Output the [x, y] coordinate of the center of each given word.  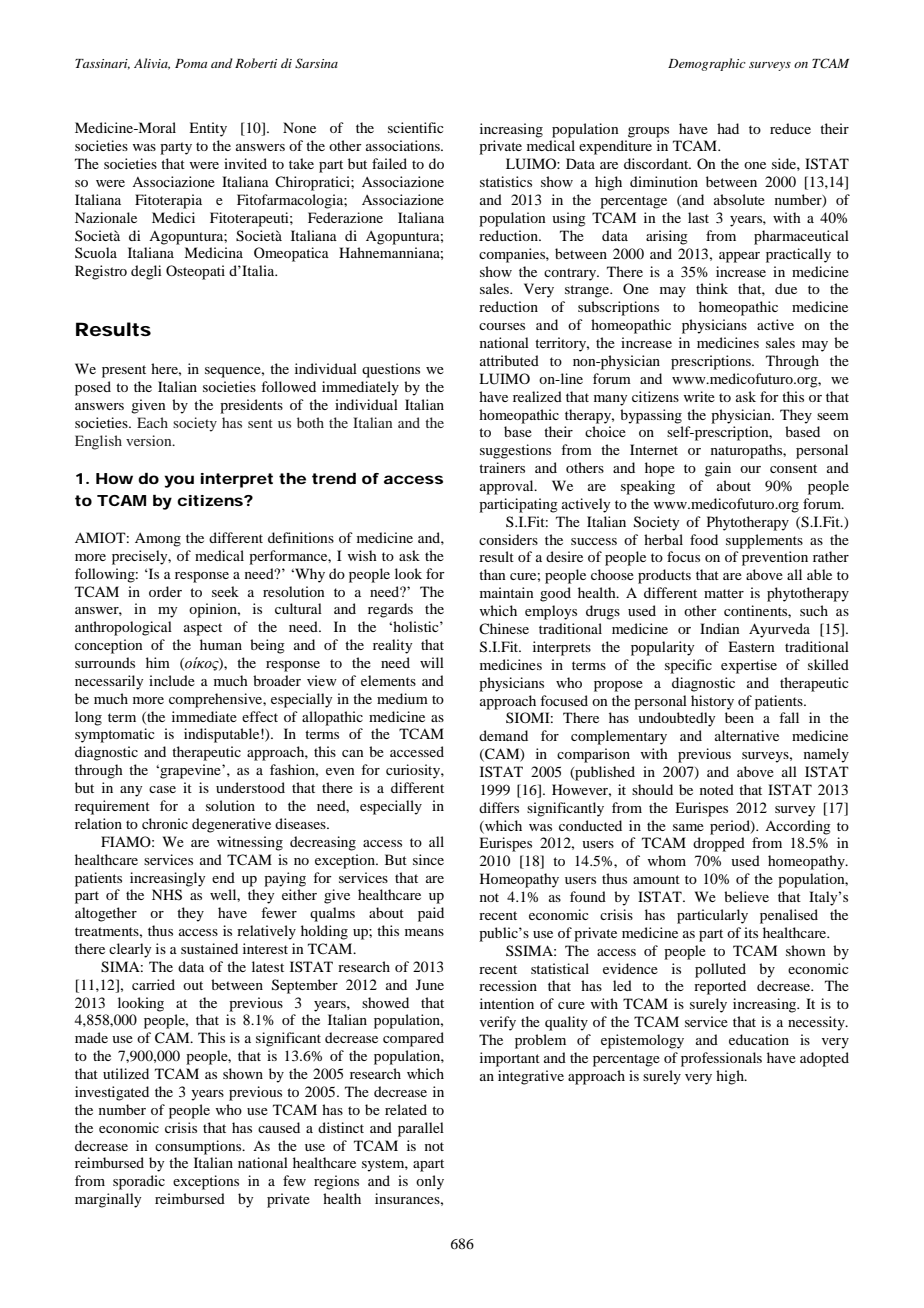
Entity [208, 129]
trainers [502, 467]
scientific [416, 127]
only [430, 1182]
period [731, 827]
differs [499, 807]
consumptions [199, 1147]
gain [718, 469]
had [728, 128]
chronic [165, 823]
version [150, 440]
